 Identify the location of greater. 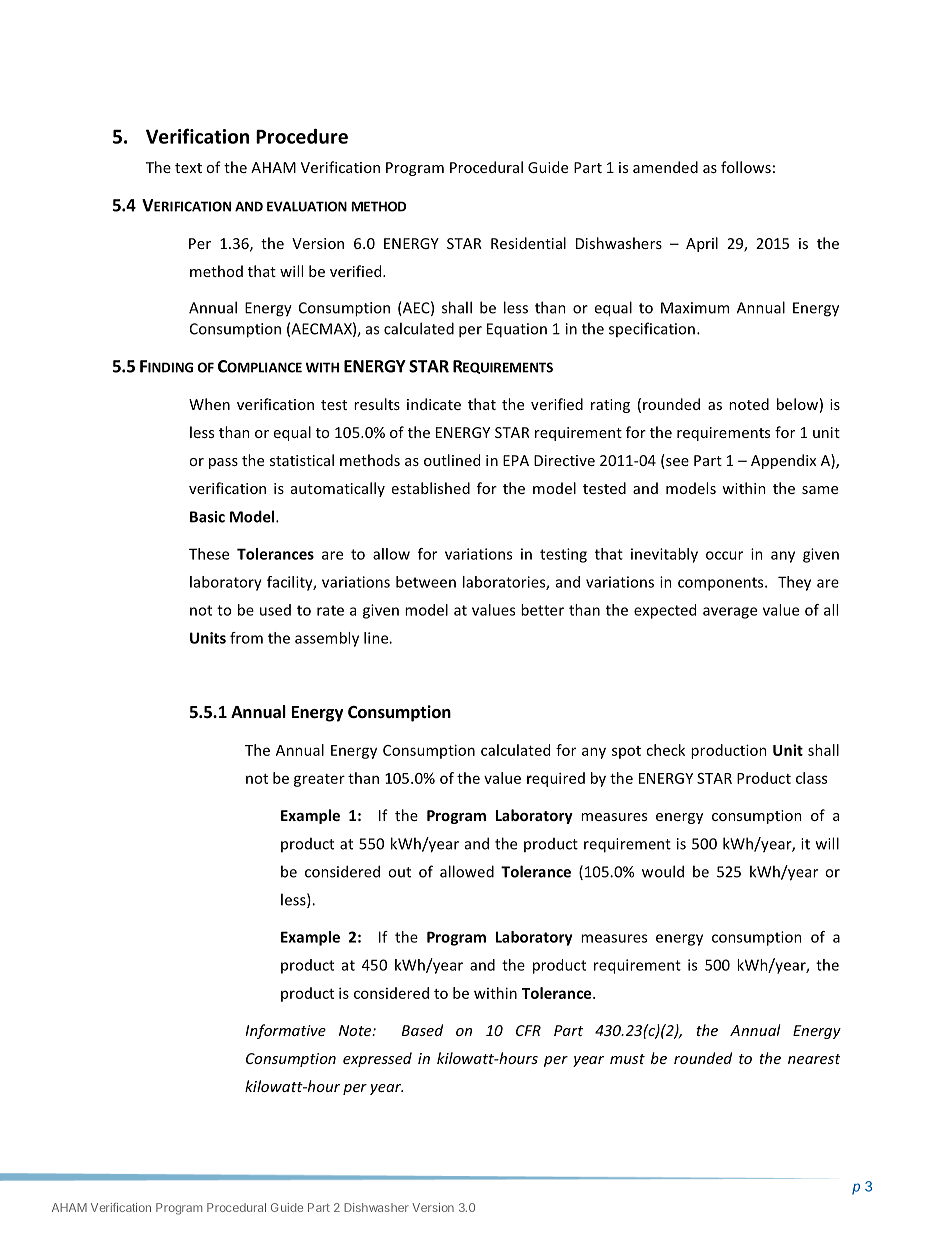
(319, 780).
